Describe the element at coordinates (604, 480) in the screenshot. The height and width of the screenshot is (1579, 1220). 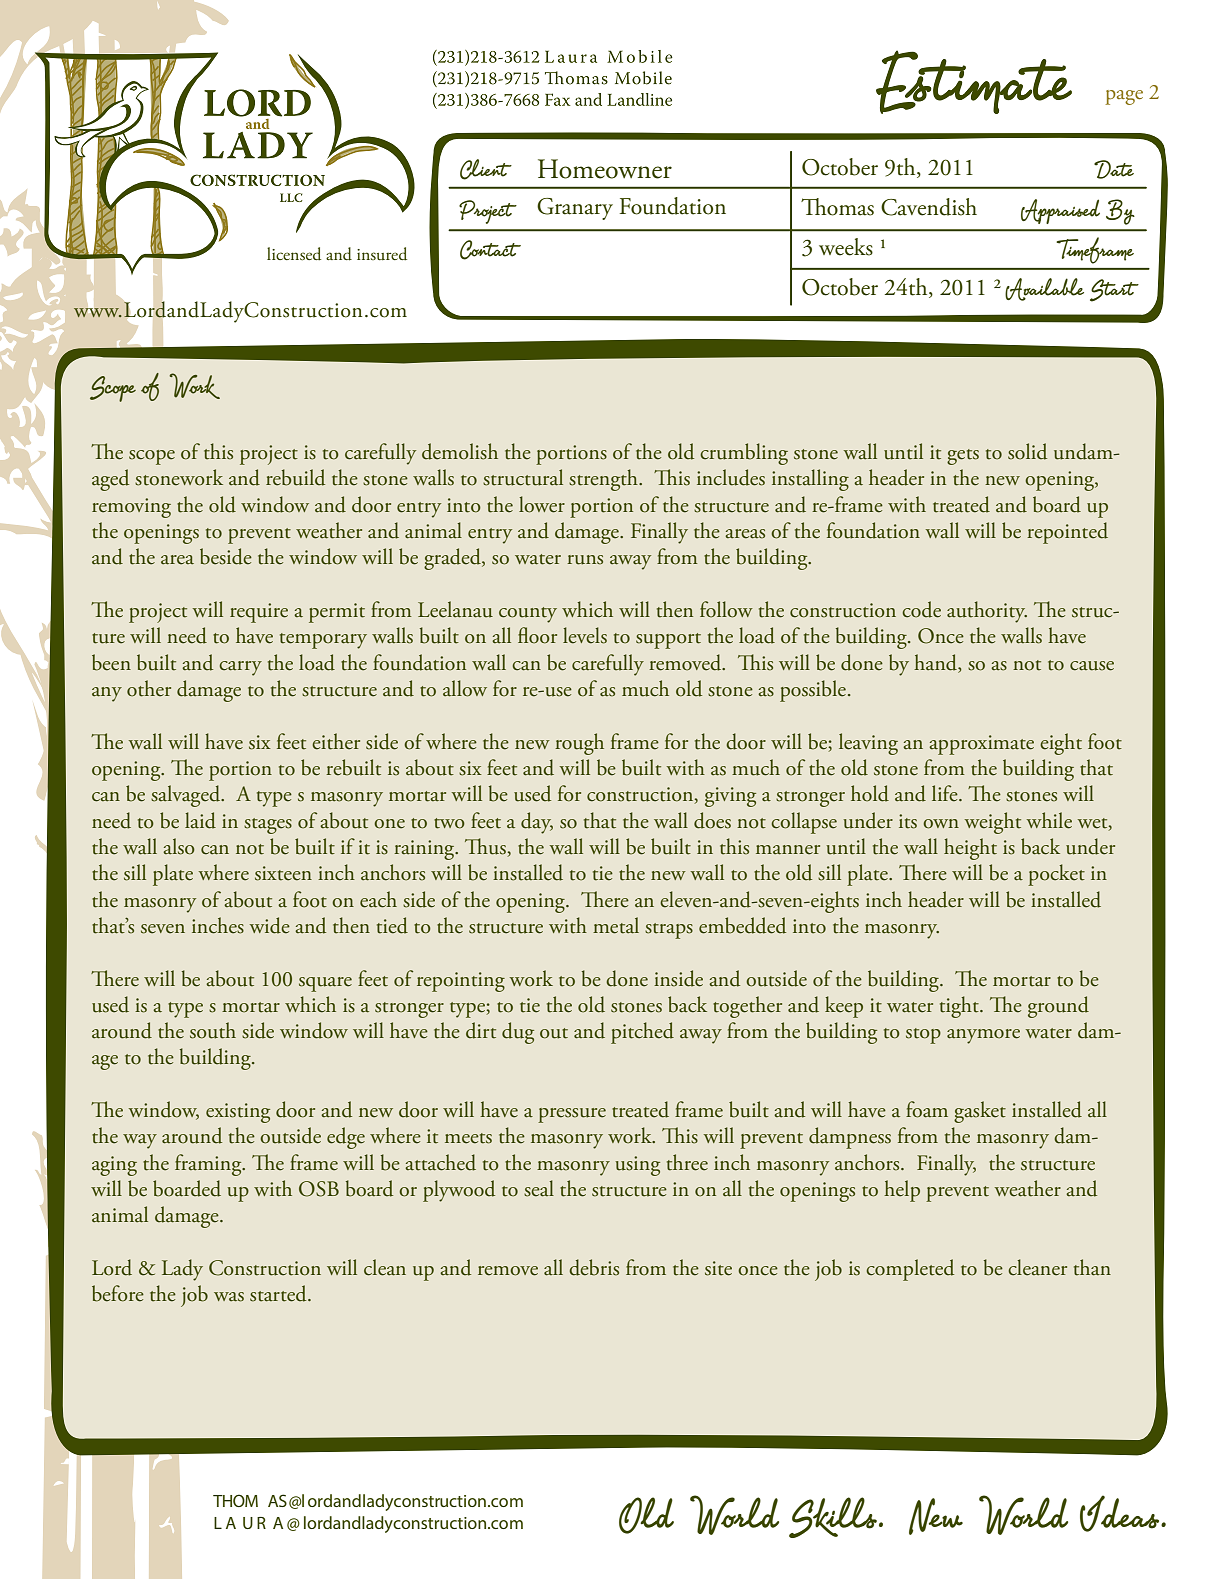
I see `strength` at that location.
